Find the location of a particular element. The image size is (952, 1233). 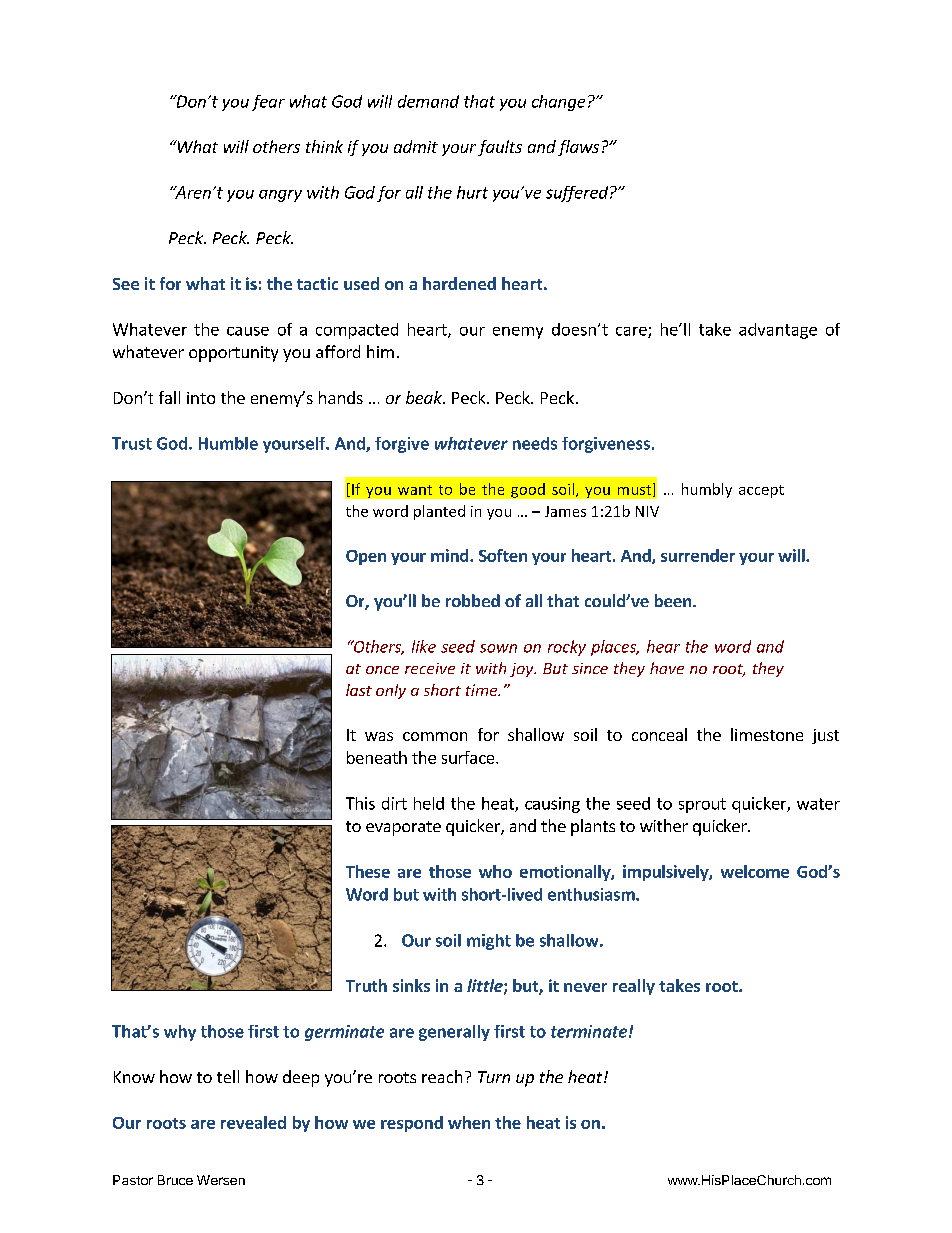

fear is located at coordinates (268, 103).
